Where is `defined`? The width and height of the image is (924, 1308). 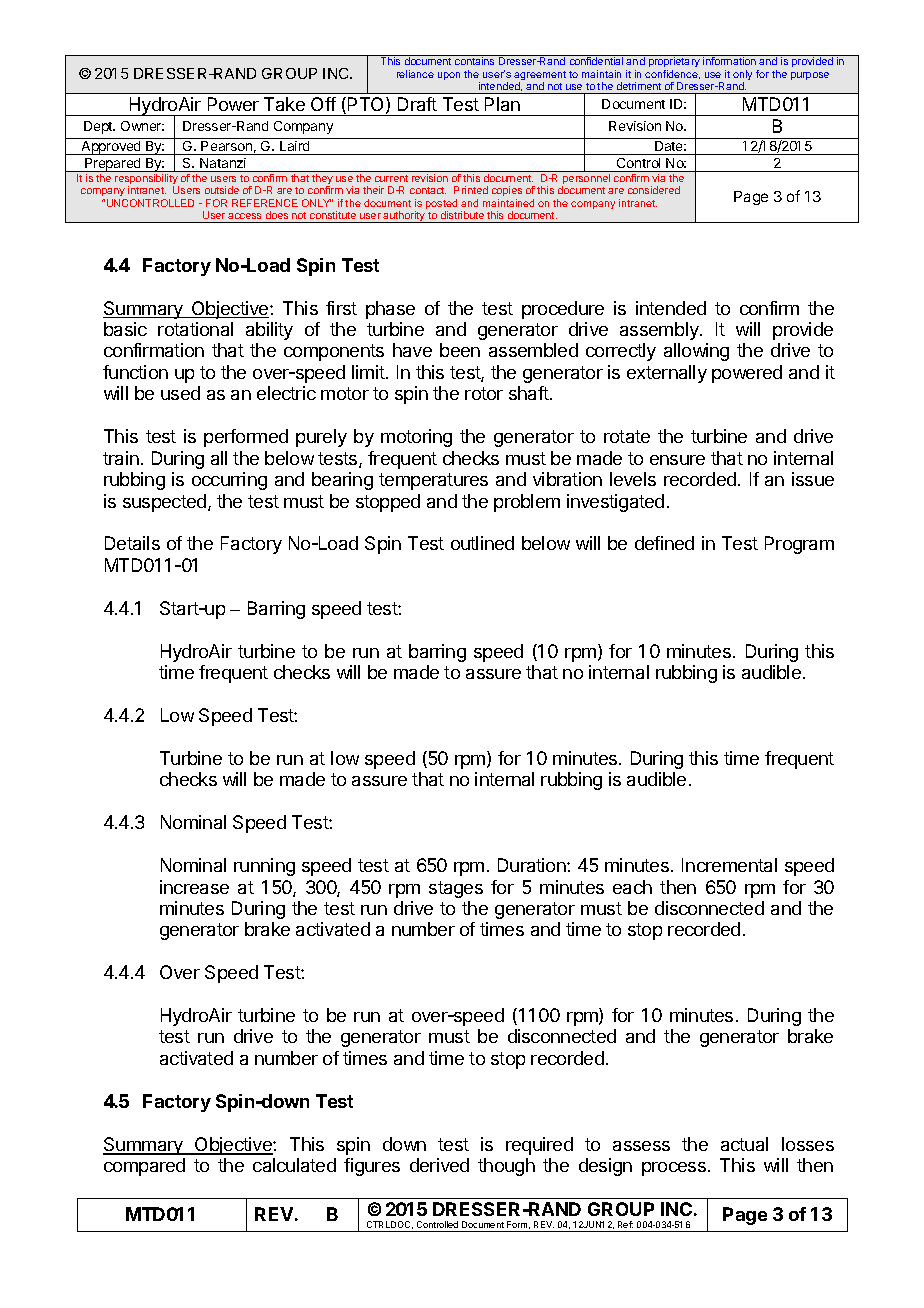
defined is located at coordinates (664, 543).
